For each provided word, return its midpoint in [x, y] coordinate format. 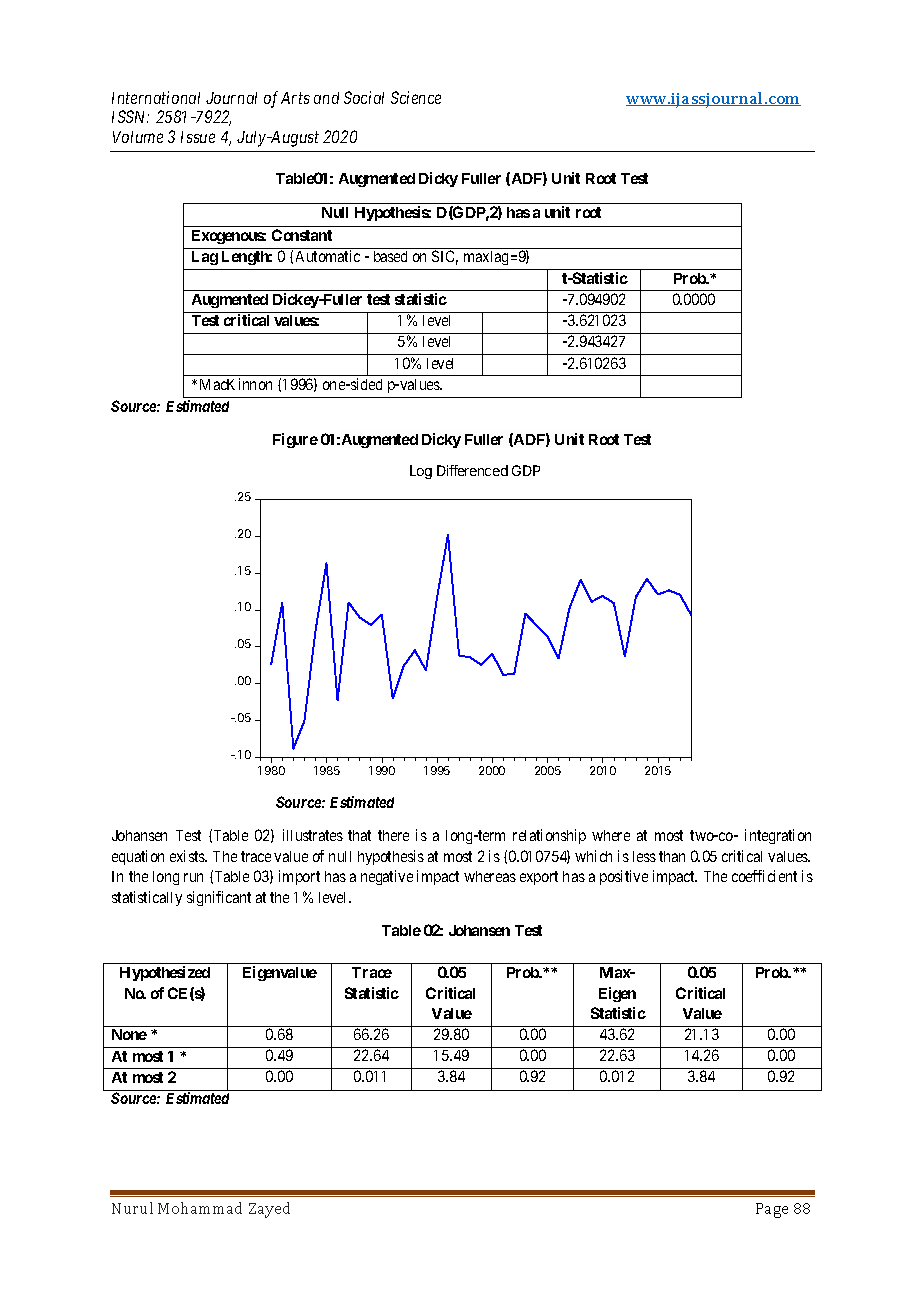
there [393, 835]
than [672, 856]
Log [421, 472]
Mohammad [200, 1208]
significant [219, 898]
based [390, 256]
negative [387, 877]
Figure [295, 440]
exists [188, 856]
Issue [198, 137]
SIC [445, 257]
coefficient [764, 876]
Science [416, 97]
